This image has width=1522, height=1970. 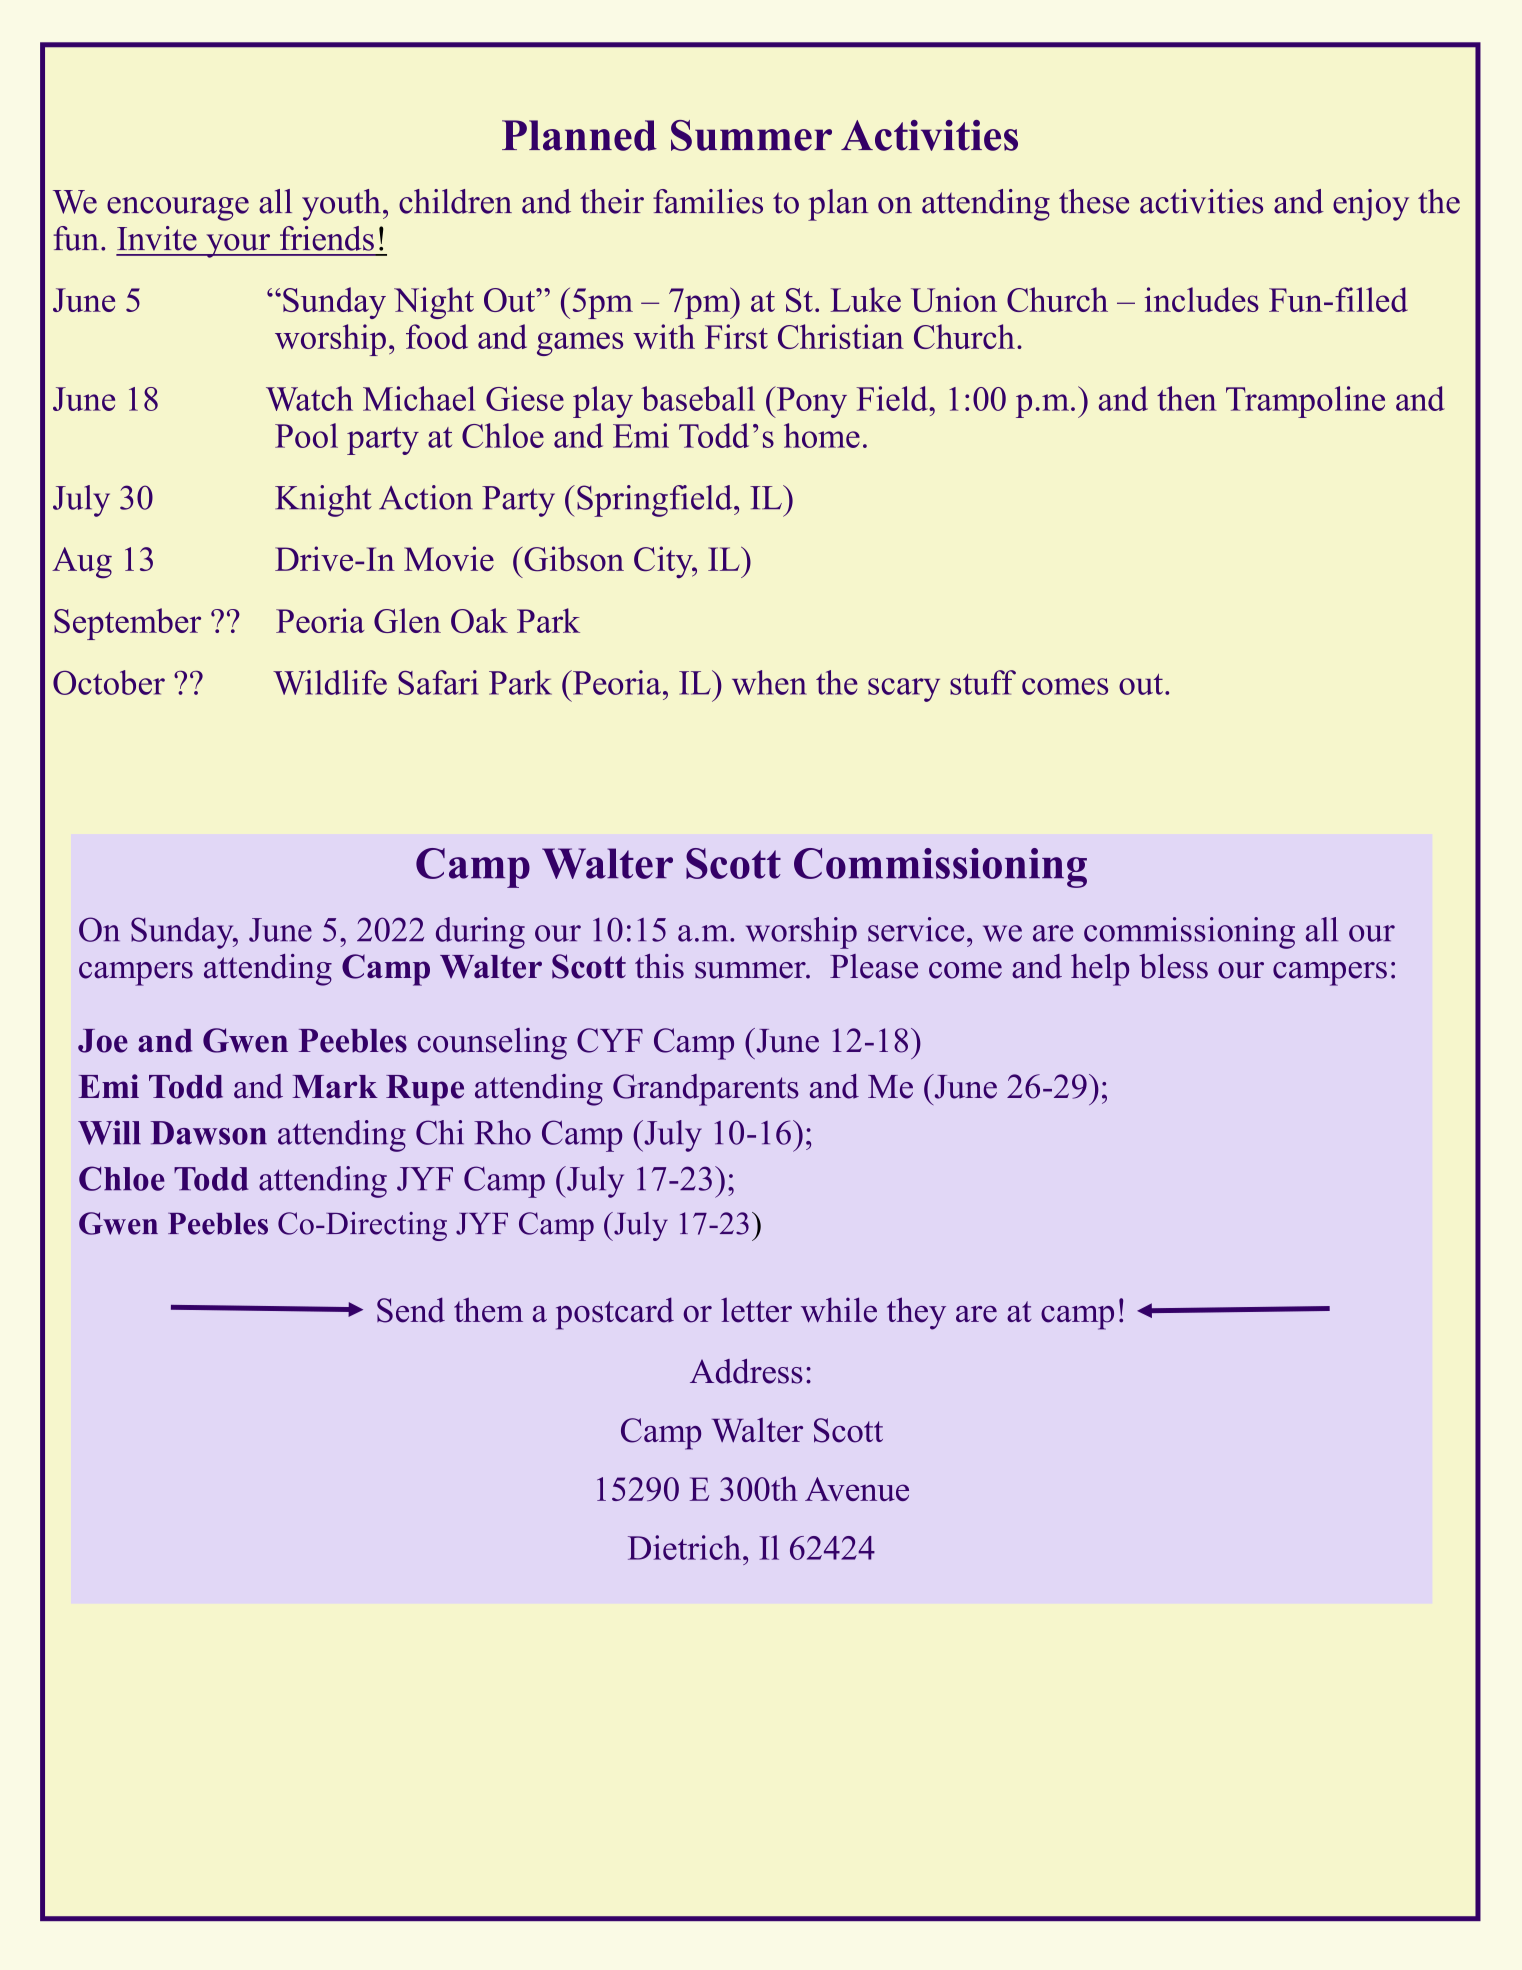 I want to click on Grandparents, so click(x=706, y=1090).
